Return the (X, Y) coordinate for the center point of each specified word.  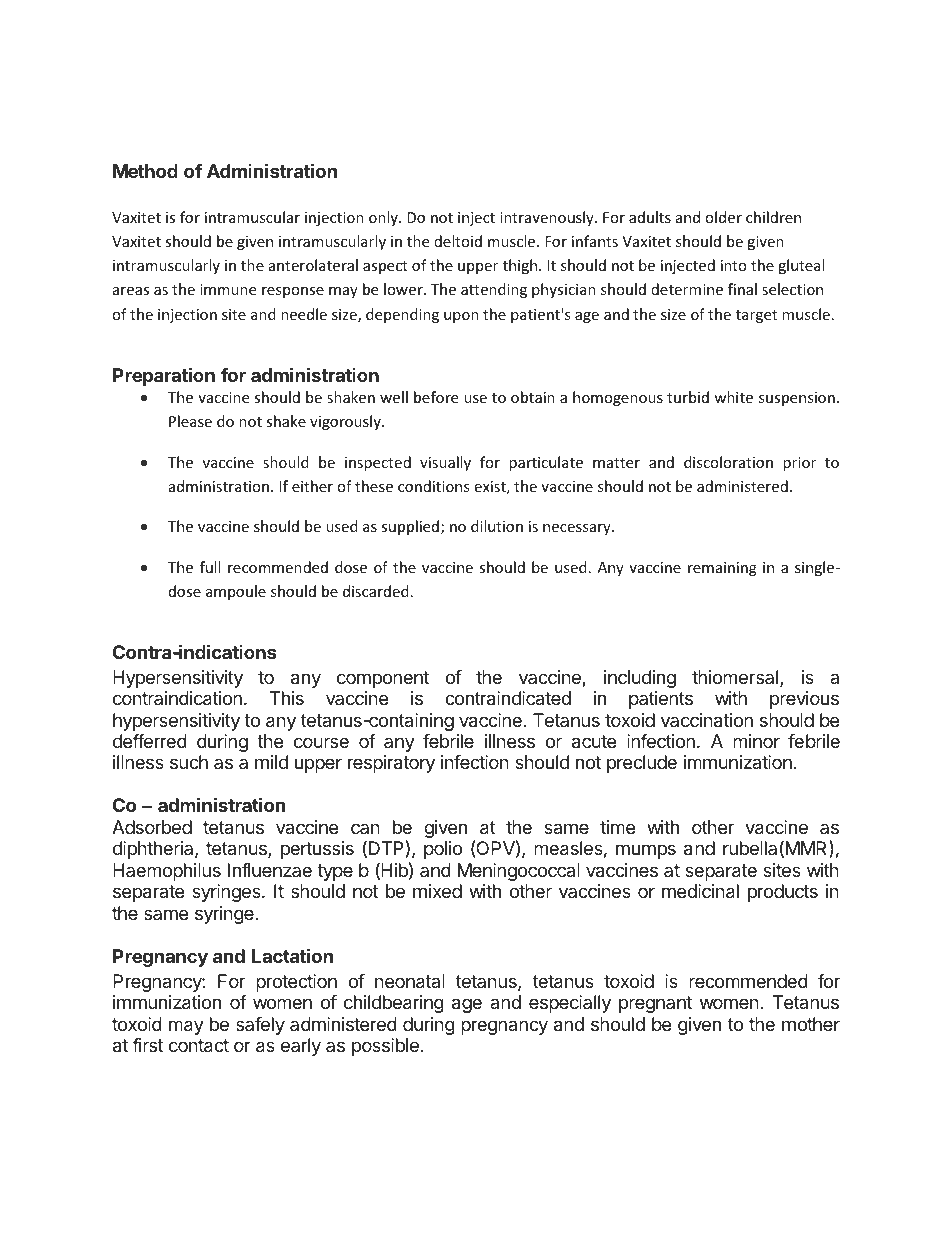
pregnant (655, 1004)
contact (199, 1046)
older (723, 217)
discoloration (728, 462)
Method (145, 171)
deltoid (458, 241)
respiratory (391, 764)
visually (445, 463)
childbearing (394, 1004)
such (189, 762)
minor (756, 741)
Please (190, 421)
